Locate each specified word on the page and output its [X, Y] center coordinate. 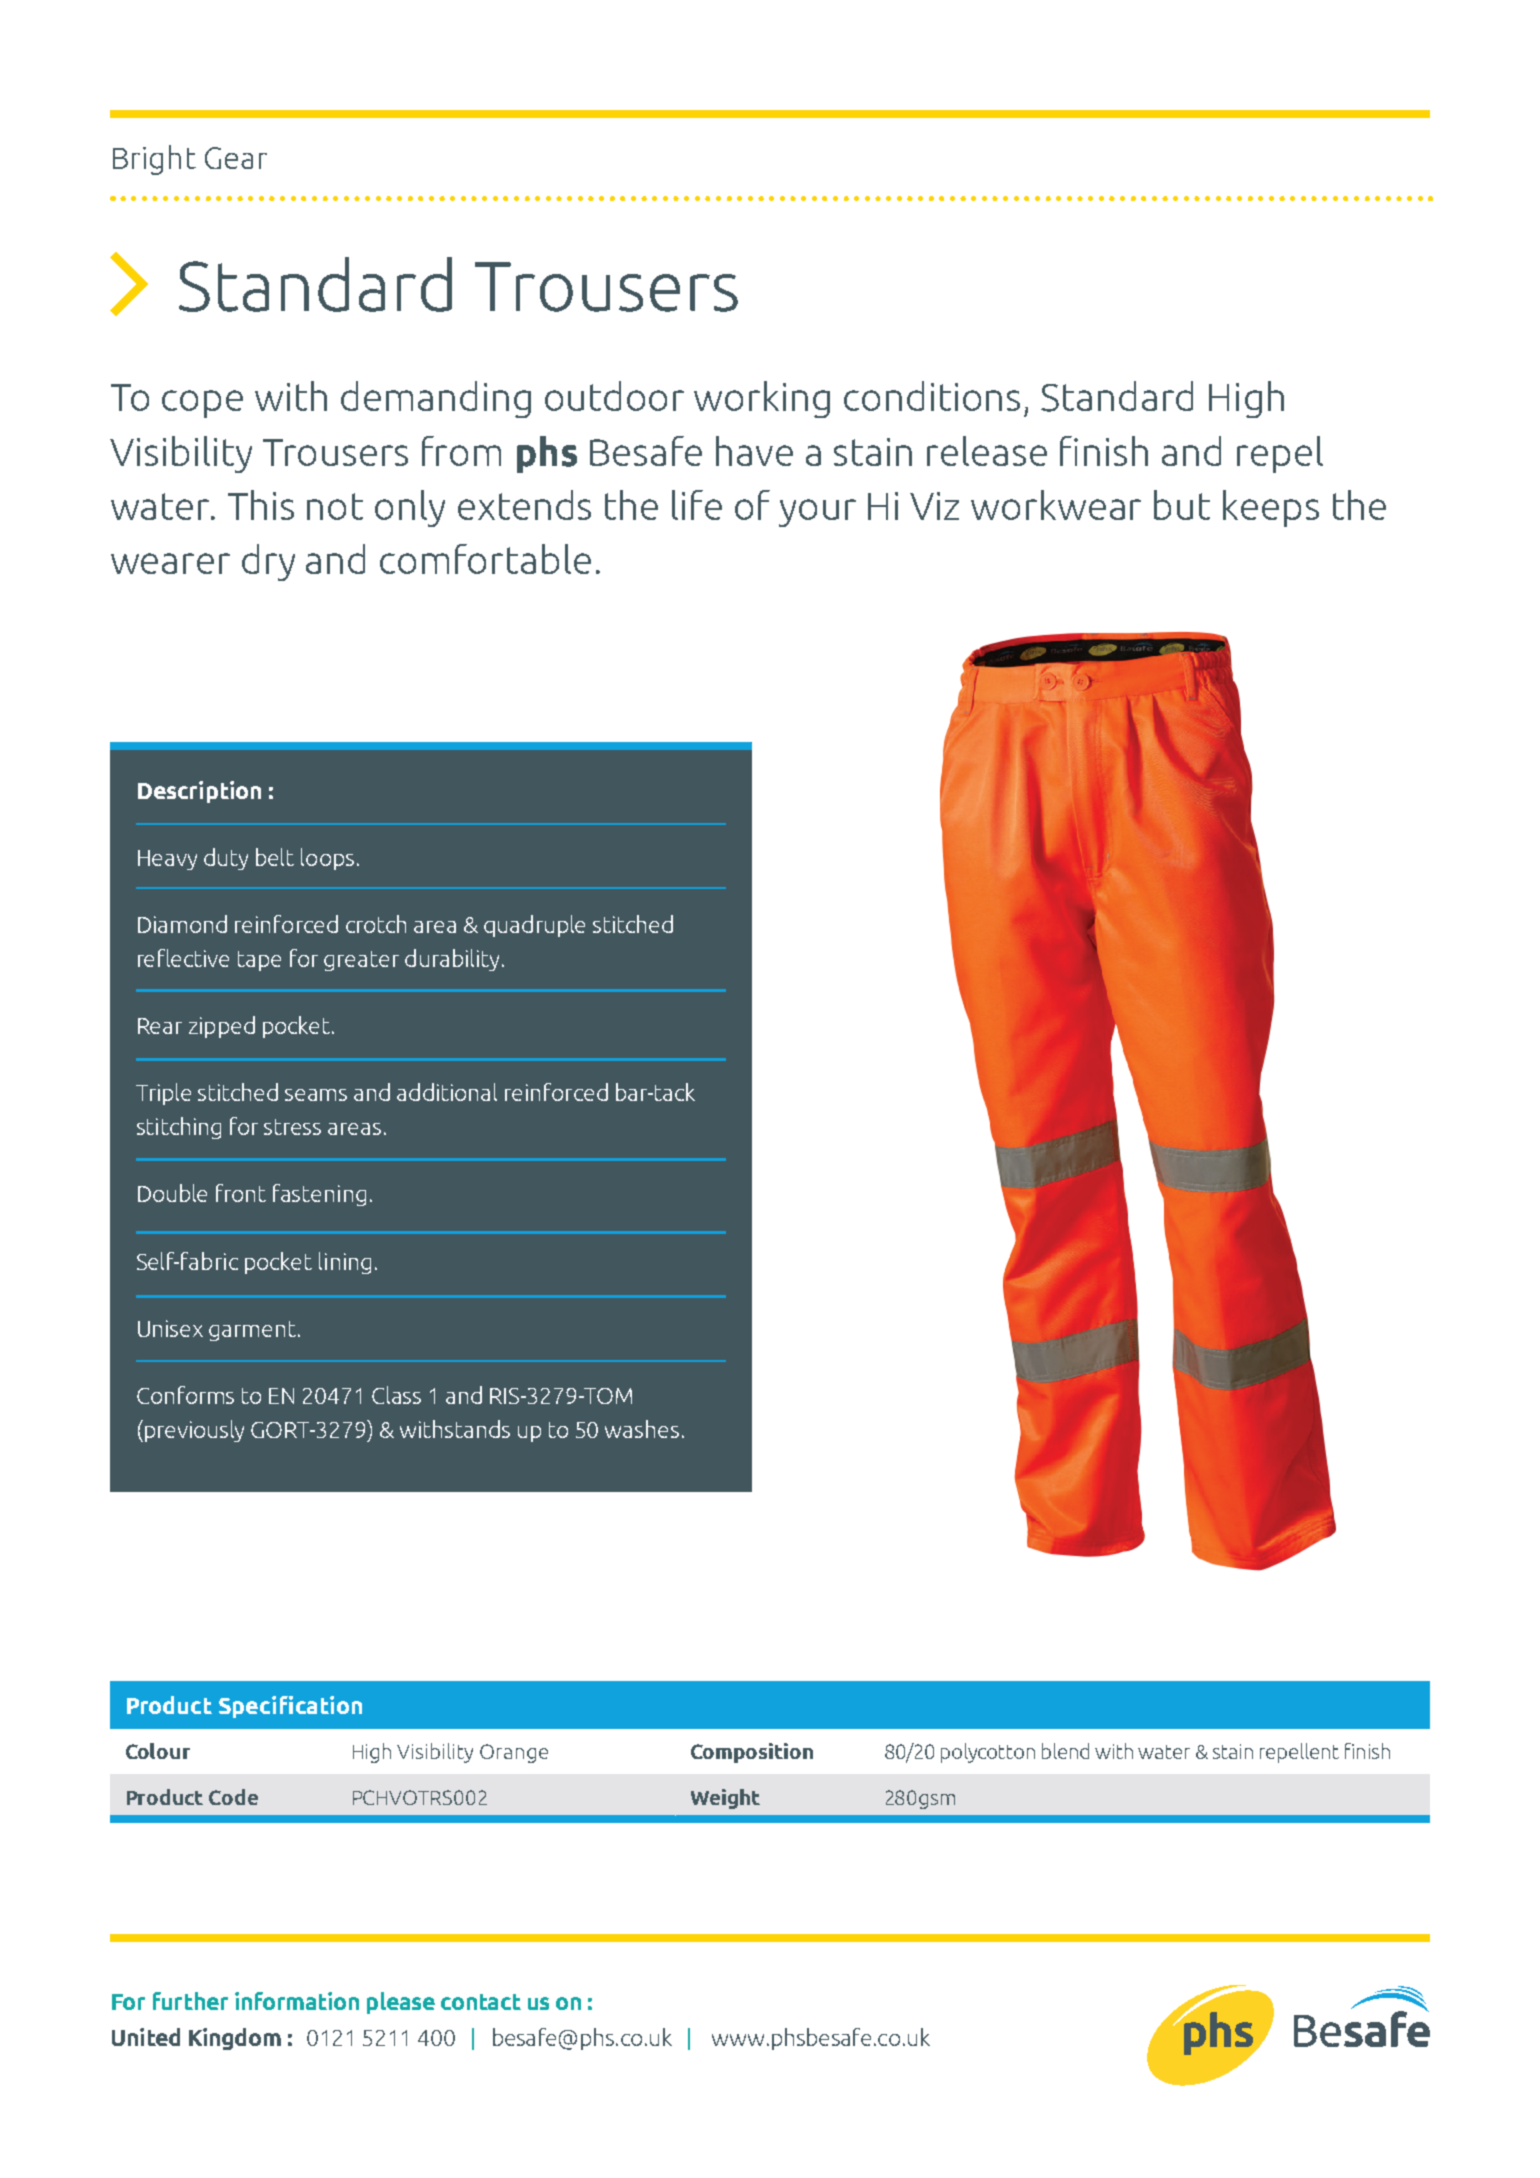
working [762, 399]
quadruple [534, 926]
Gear [236, 158]
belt [275, 857]
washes [642, 1429]
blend [1065, 1751]
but [1182, 505]
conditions [932, 396]
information [297, 2001]
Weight [725, 1799]
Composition [752, 1753]
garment [252, 1331]
